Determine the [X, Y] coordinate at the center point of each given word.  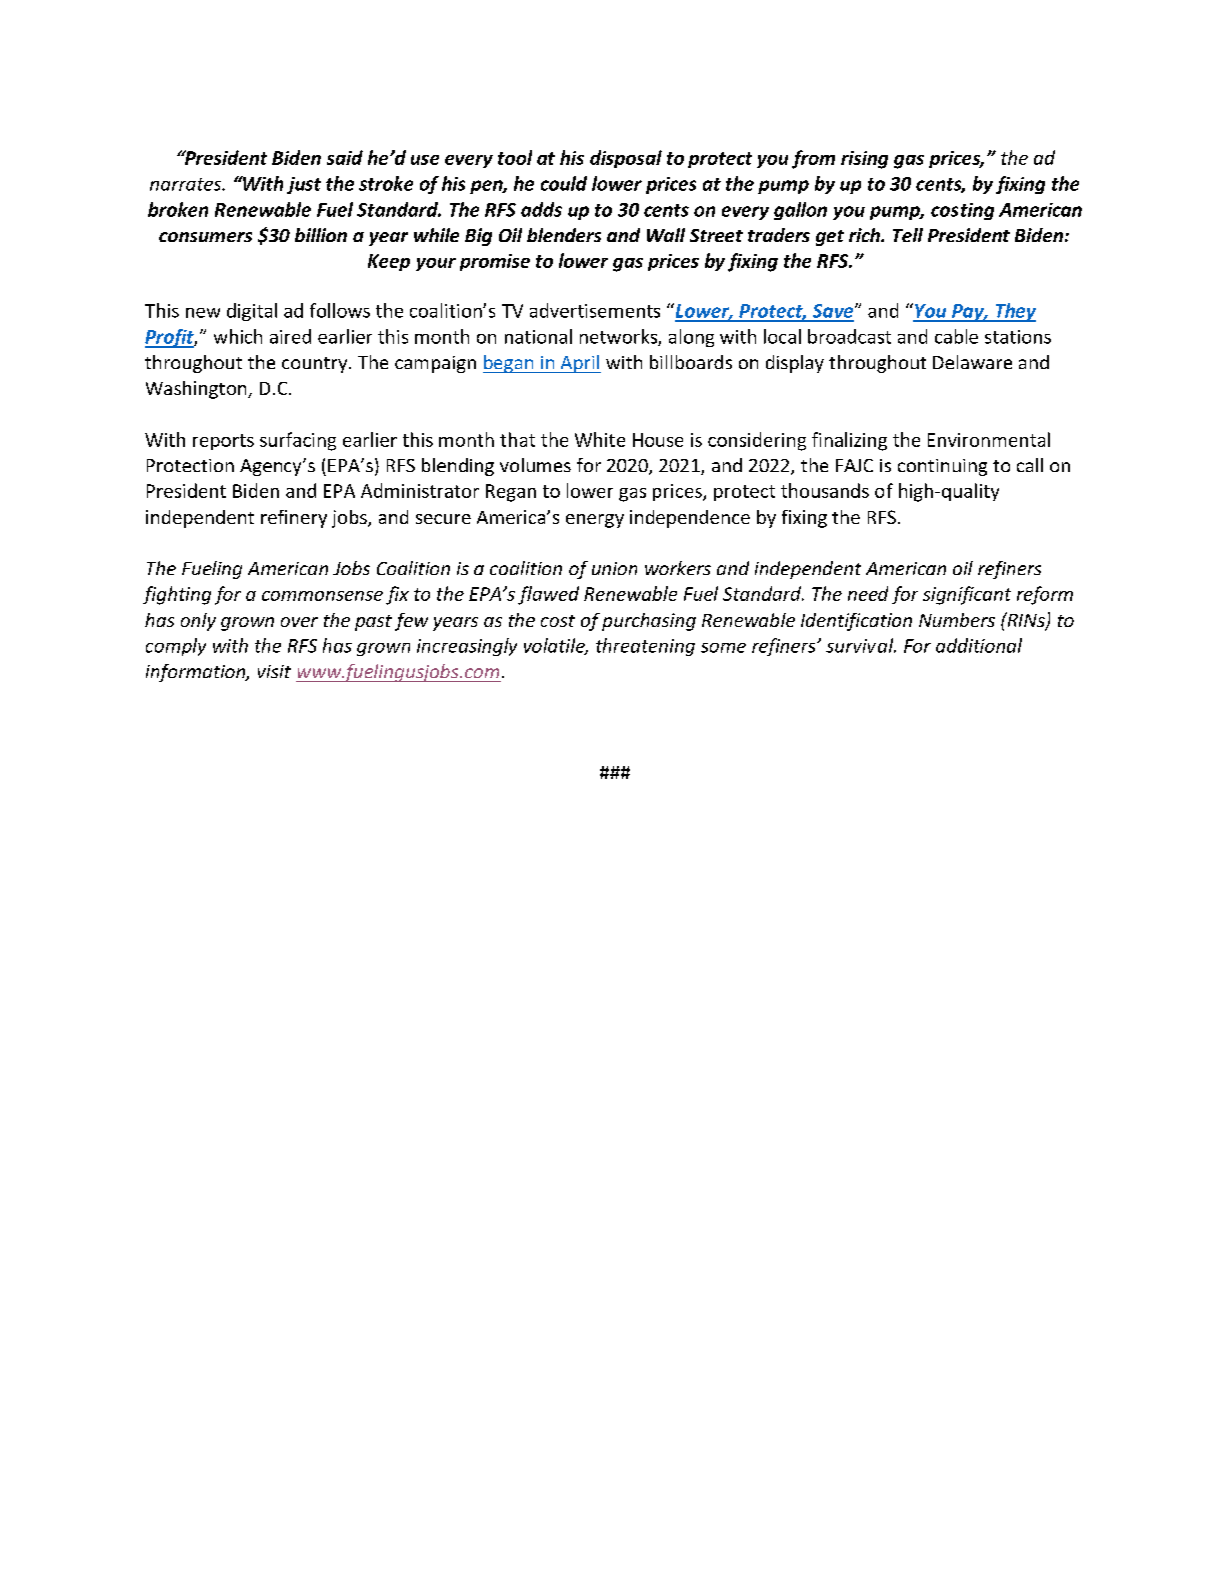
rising [864, 160]
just [304, 185]
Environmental [989, 439]
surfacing [298, 441]
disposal [626, 159]
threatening [645, 647]
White [600, 439]
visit [274, 671]
